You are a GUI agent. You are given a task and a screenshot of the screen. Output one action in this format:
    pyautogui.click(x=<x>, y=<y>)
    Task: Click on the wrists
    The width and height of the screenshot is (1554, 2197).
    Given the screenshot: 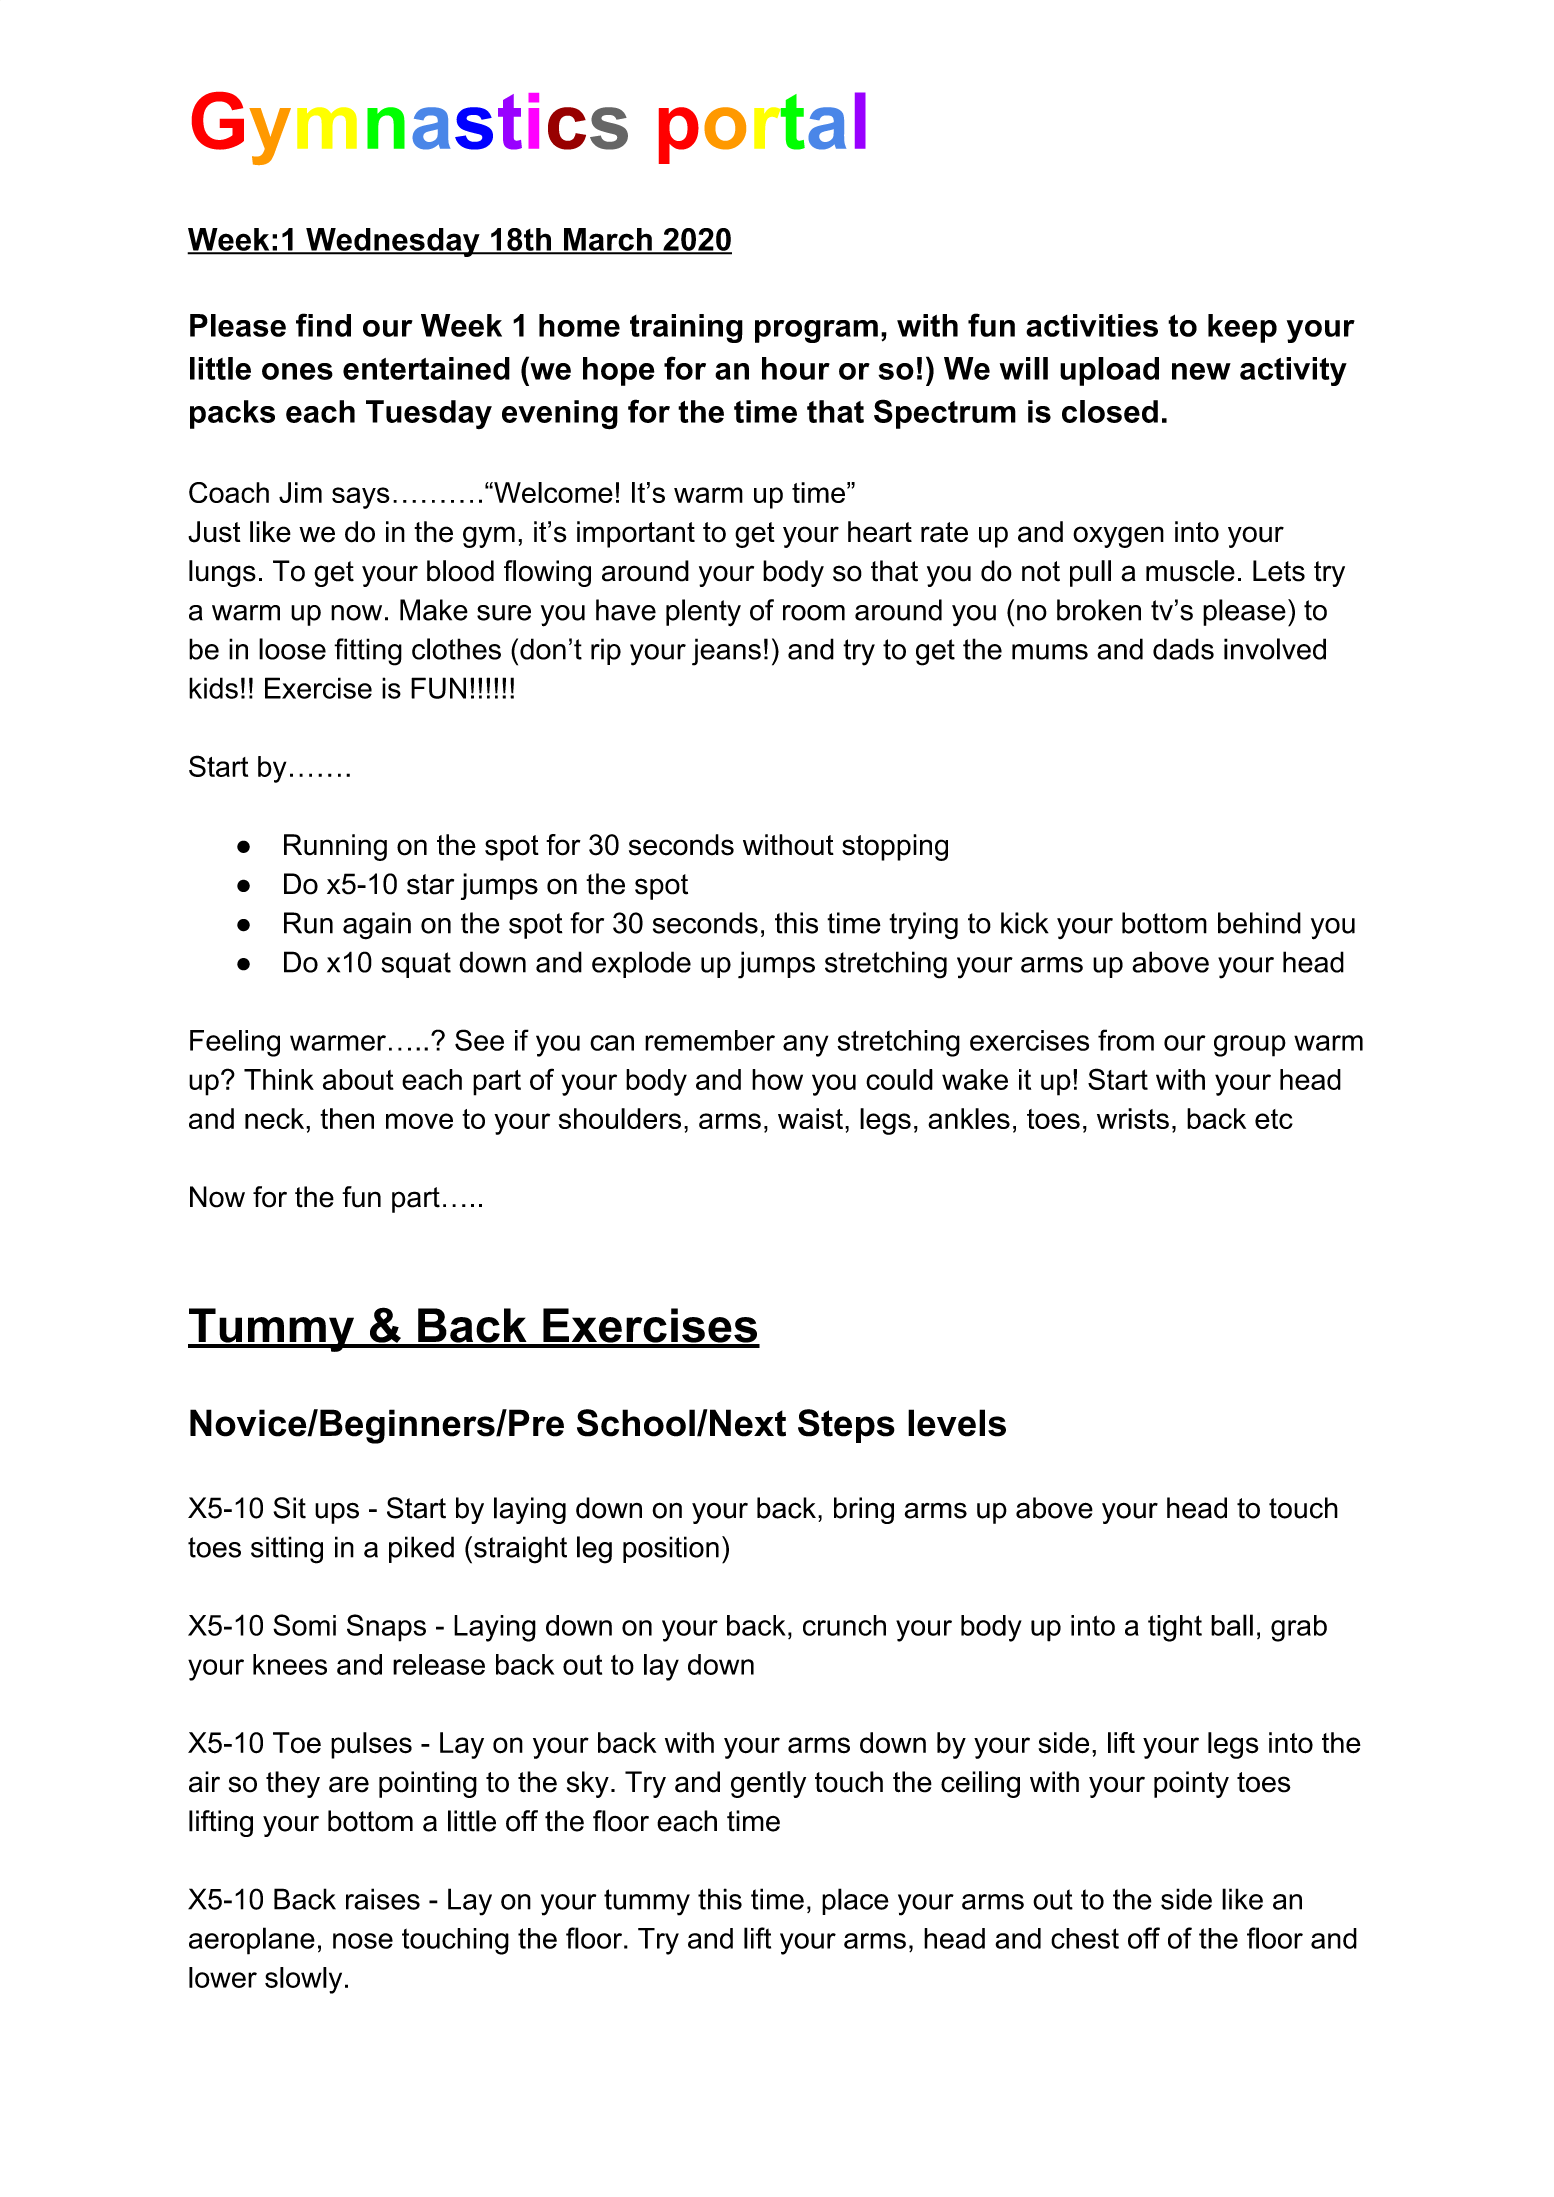 What is the action you would take?
    pyautogui.click(x=1133, y=1118)
